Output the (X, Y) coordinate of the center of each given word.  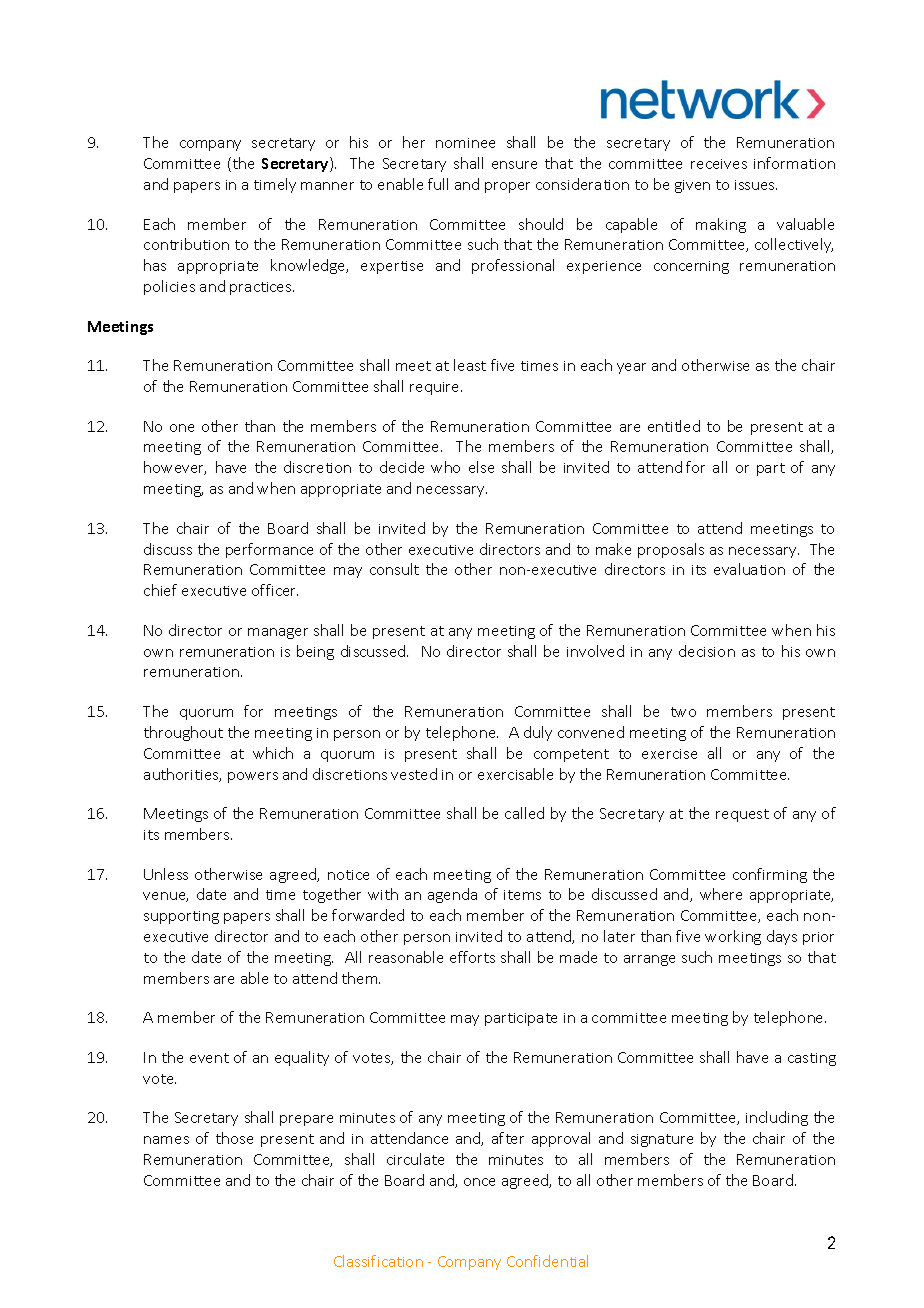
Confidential (547, 1261)
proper (507, 187)
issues (756, 185)
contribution (186, 244)
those (234, 1138)
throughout (183, 733)
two (683, 712)
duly (538, 733)
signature (662, 1140)
